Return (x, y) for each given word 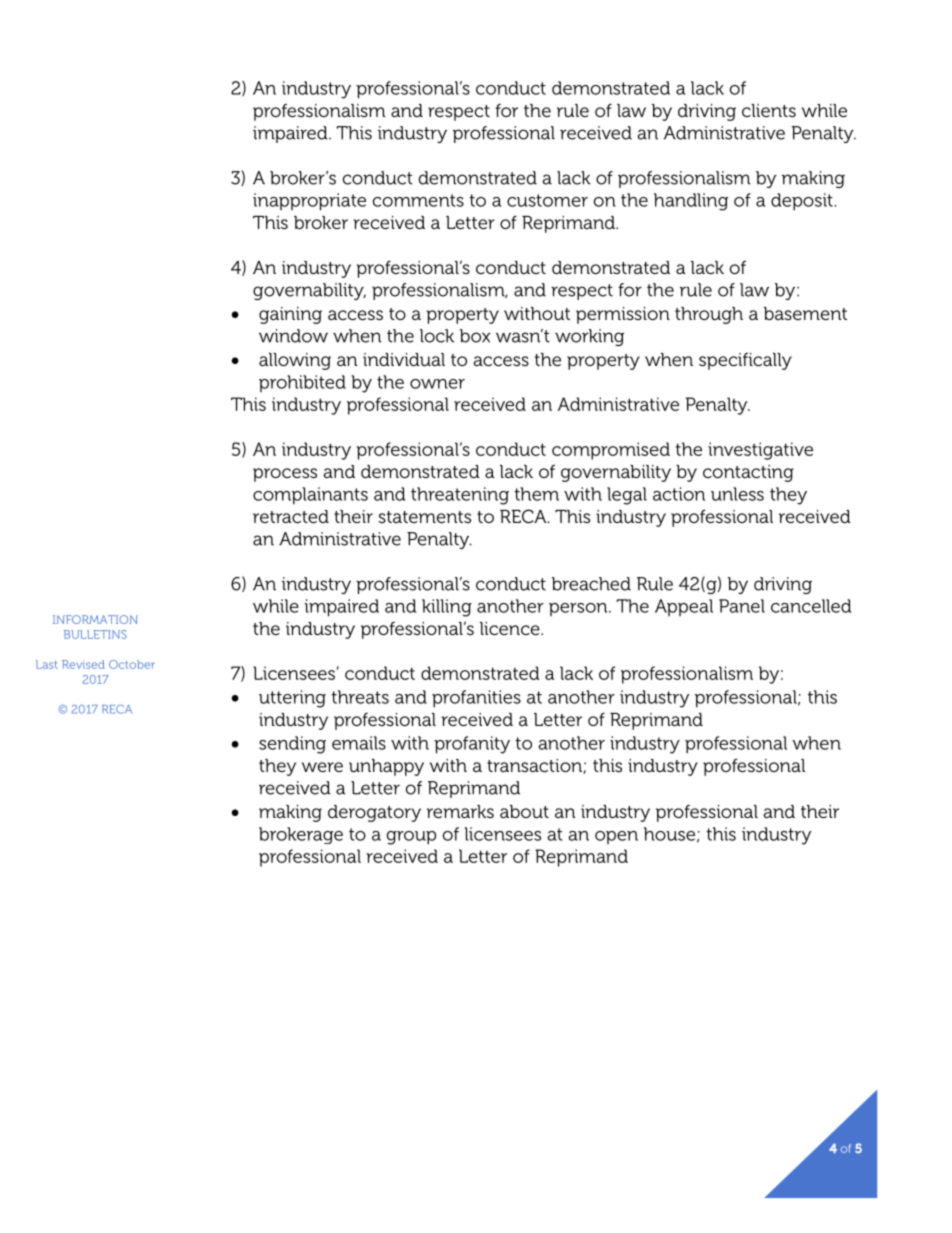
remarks (460, 811)
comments (418, 200)
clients (769, 110)
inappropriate (309, 202)
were (322, 767)
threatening (460, 496)
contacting (748, 473)
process (285, 475)
